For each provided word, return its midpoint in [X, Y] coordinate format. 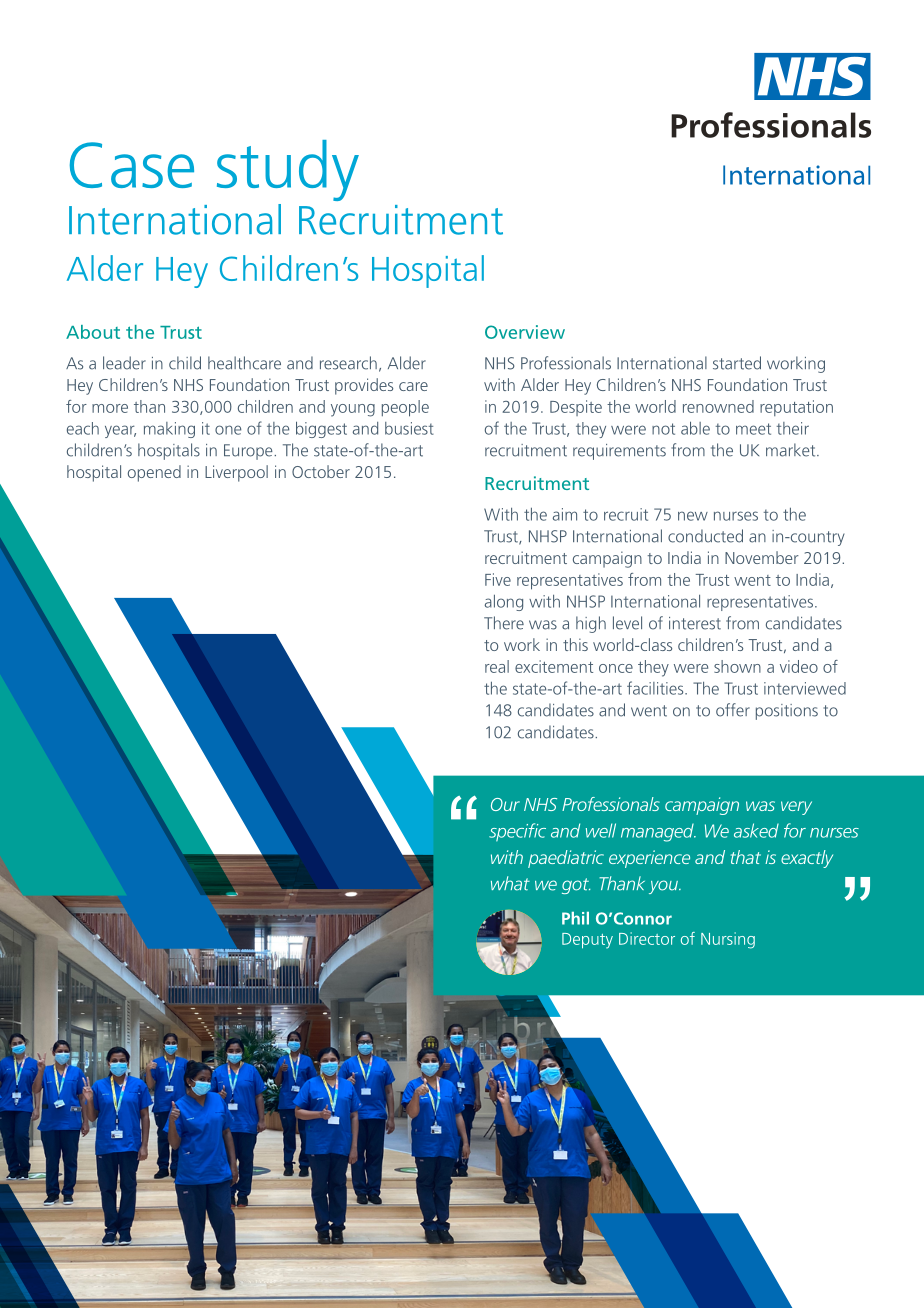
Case [132, 165]
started [737, 363]
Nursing [728, 940]
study [288, 170]
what [510, 883]
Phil [575, 918]
